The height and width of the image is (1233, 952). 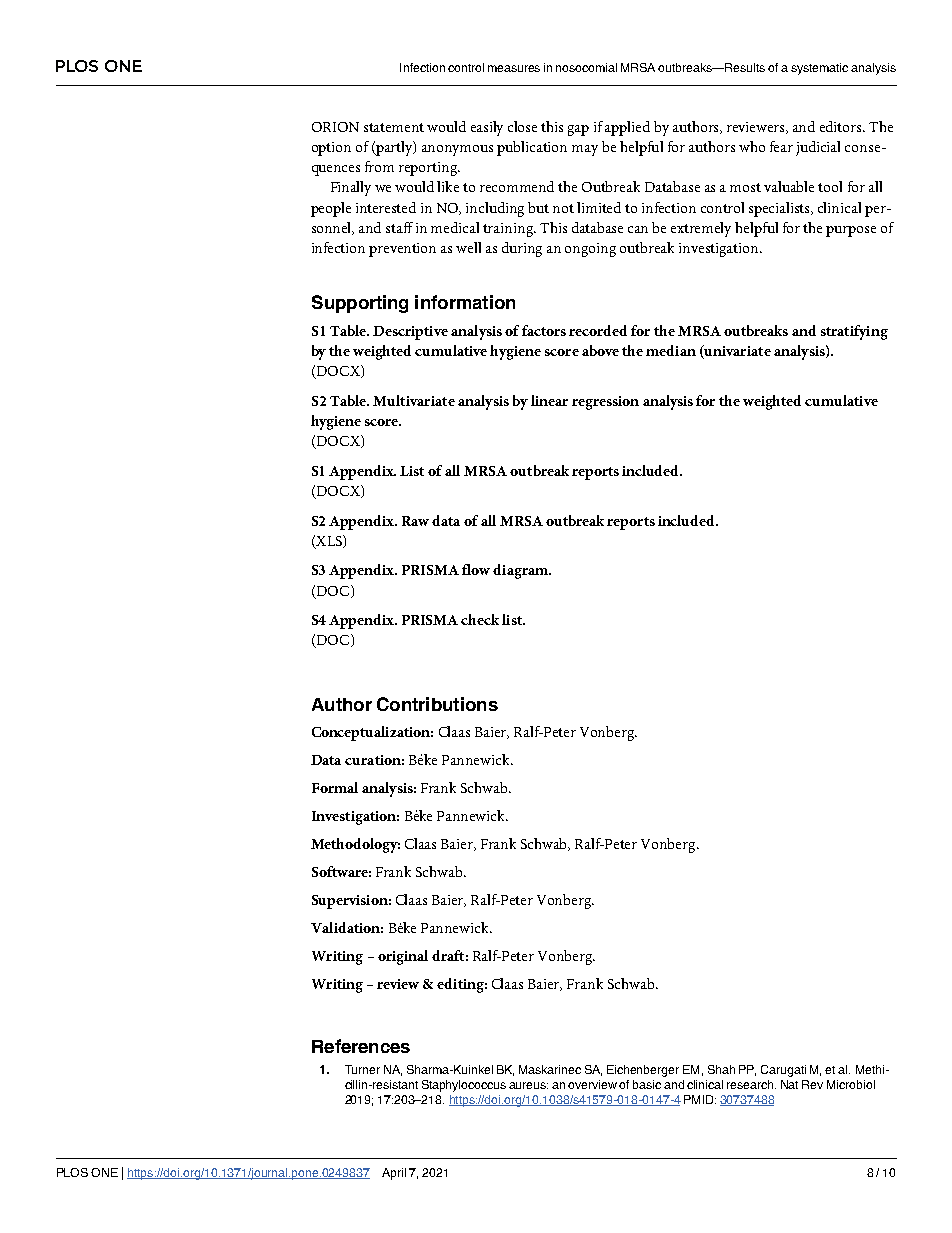 I want to click on gap, so click(x=578, y=130).
